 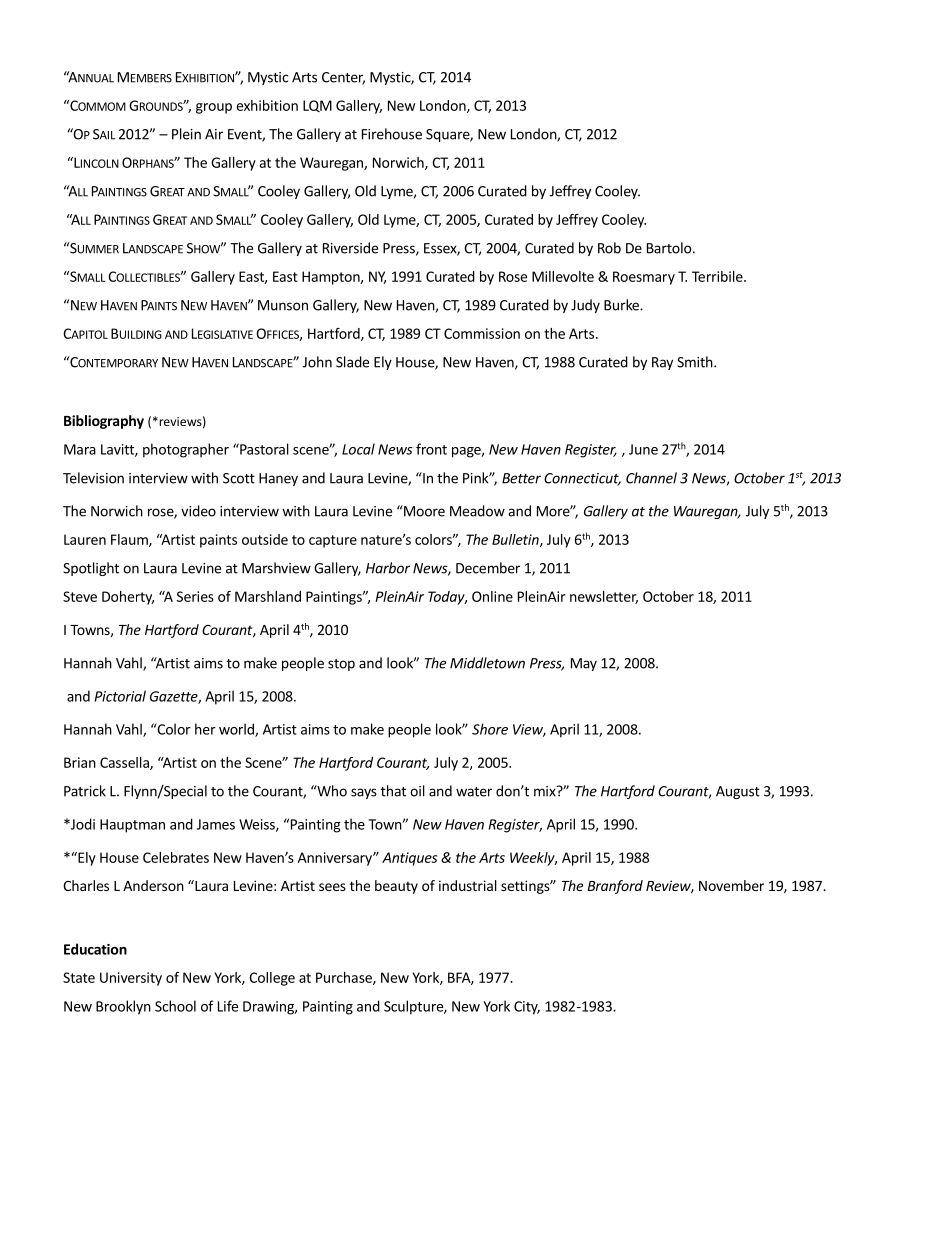 What do you see at coordinates (609, 248) in the screenshot?
I see `Rob` at bounding box center [609, 248].
